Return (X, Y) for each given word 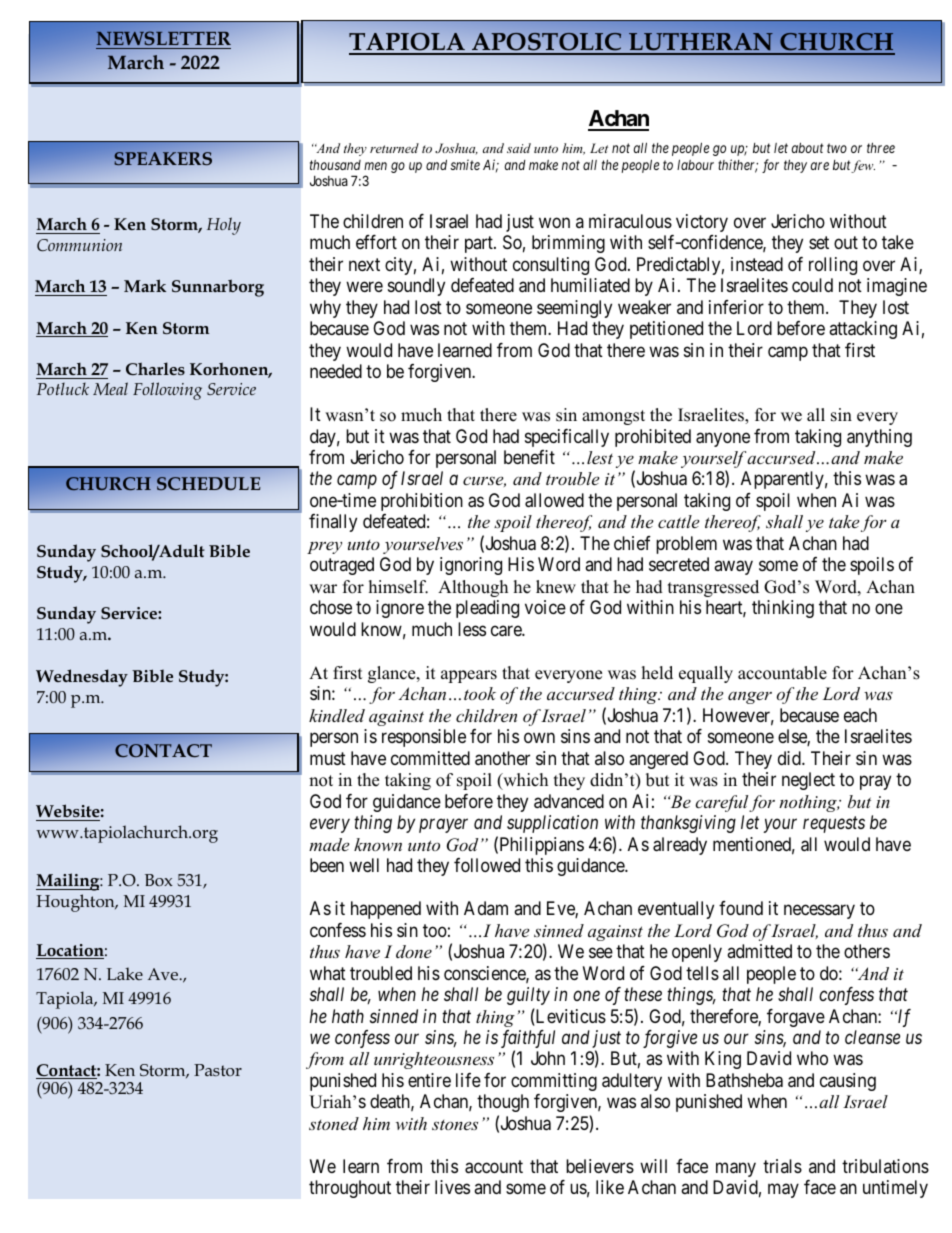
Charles (155, 368)
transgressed (713, 588)
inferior (736, 307)
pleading (487, 609)
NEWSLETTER (164, 38)
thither (738, 166)
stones (455, 1125)
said (519, 148)
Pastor (218, 1070)
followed (487, 865)
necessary (819, 912)
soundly (416, 287)
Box (159, 880)
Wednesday (82, 678)
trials (782, 1166)
